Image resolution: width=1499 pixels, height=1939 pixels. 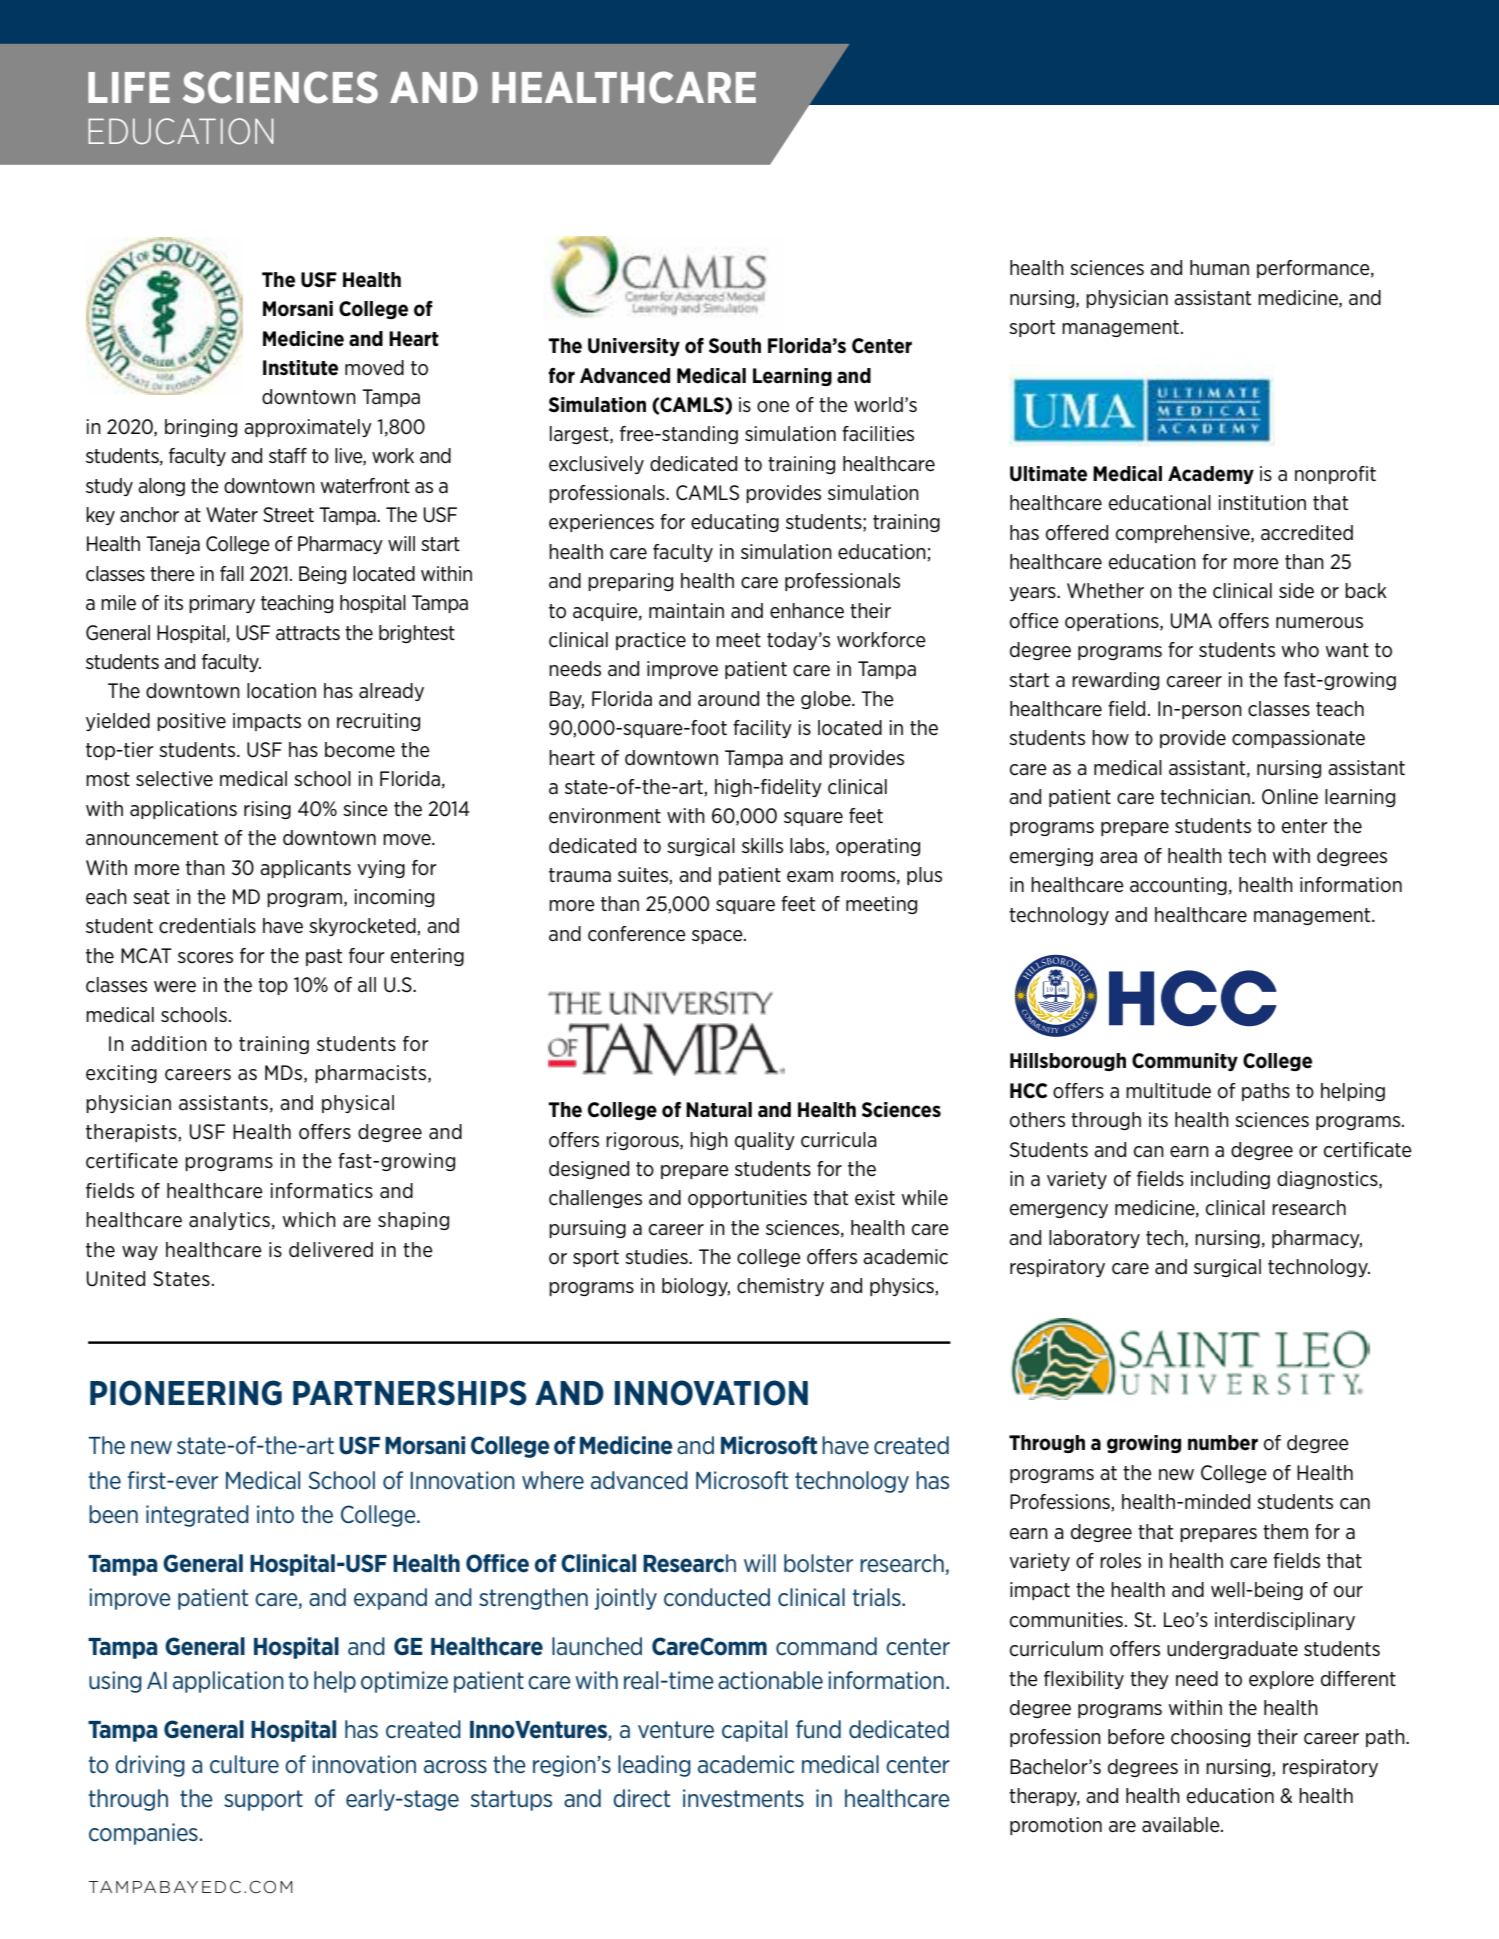 I want to click on choosing, so click(x=1210, y=1738).
